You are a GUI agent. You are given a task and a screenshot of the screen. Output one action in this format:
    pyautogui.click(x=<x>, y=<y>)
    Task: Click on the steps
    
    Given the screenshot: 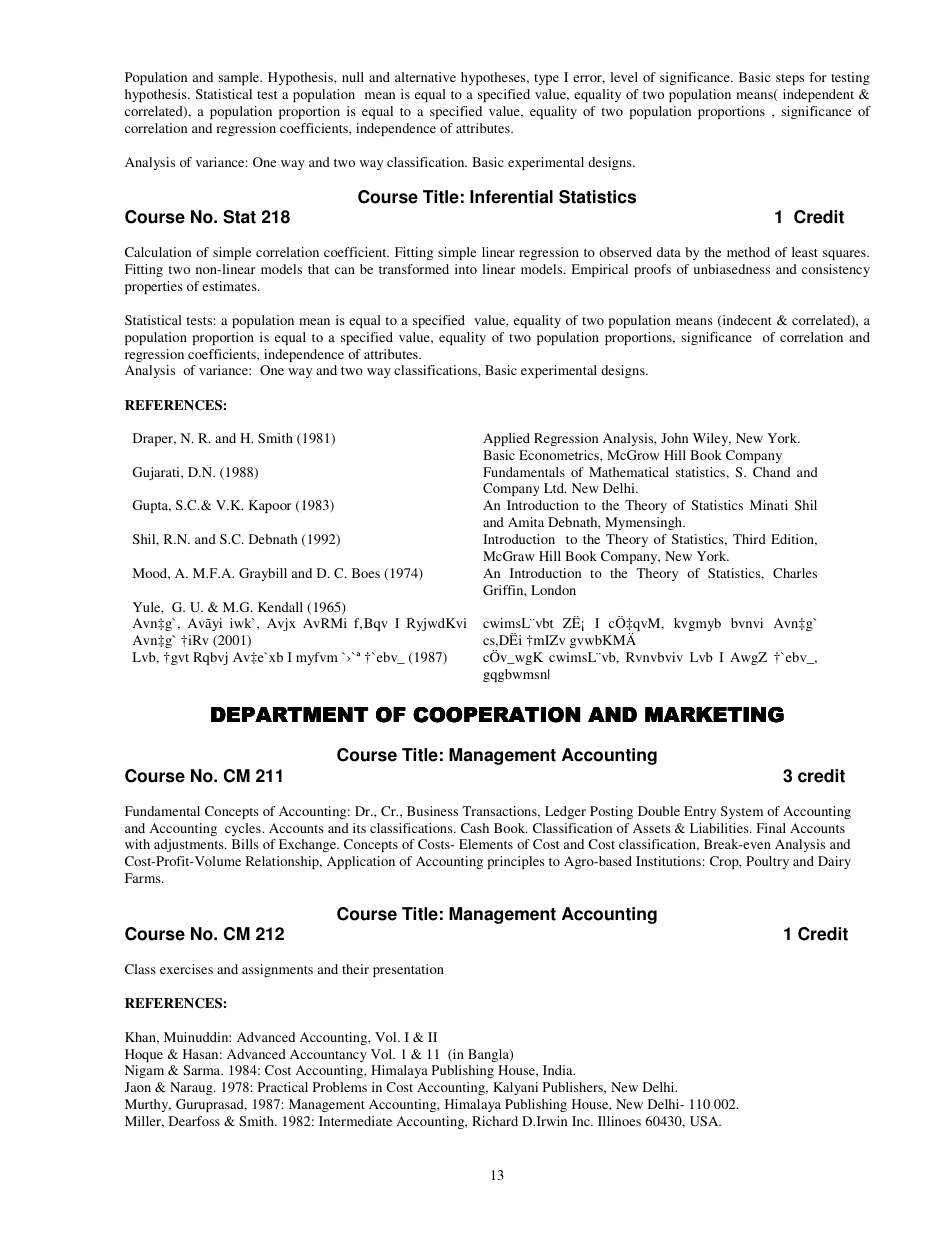 What is the action you would take?
    pyautogui.click(x=790, y=79)
